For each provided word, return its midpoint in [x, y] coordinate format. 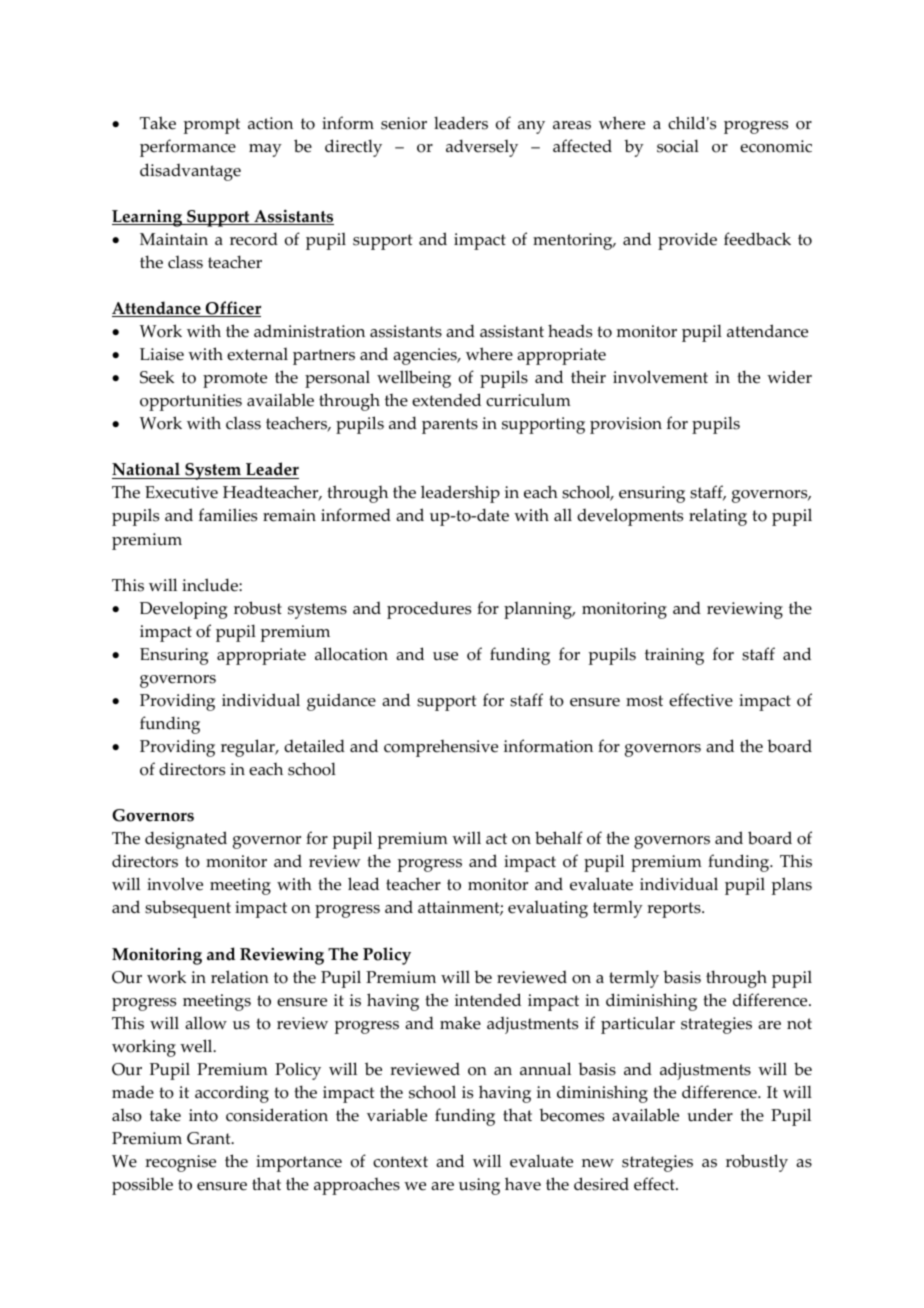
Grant [210, 1138]
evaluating [548, 909]
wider [789, 377]
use [445, 656]
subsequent [188, 909]
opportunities [191, 402]
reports [675, 910]
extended [446, 400]
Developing [184, 610]
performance [188, 148]
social [678, 146]
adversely [482, 148]
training [674, 656]
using [479, 1186]
